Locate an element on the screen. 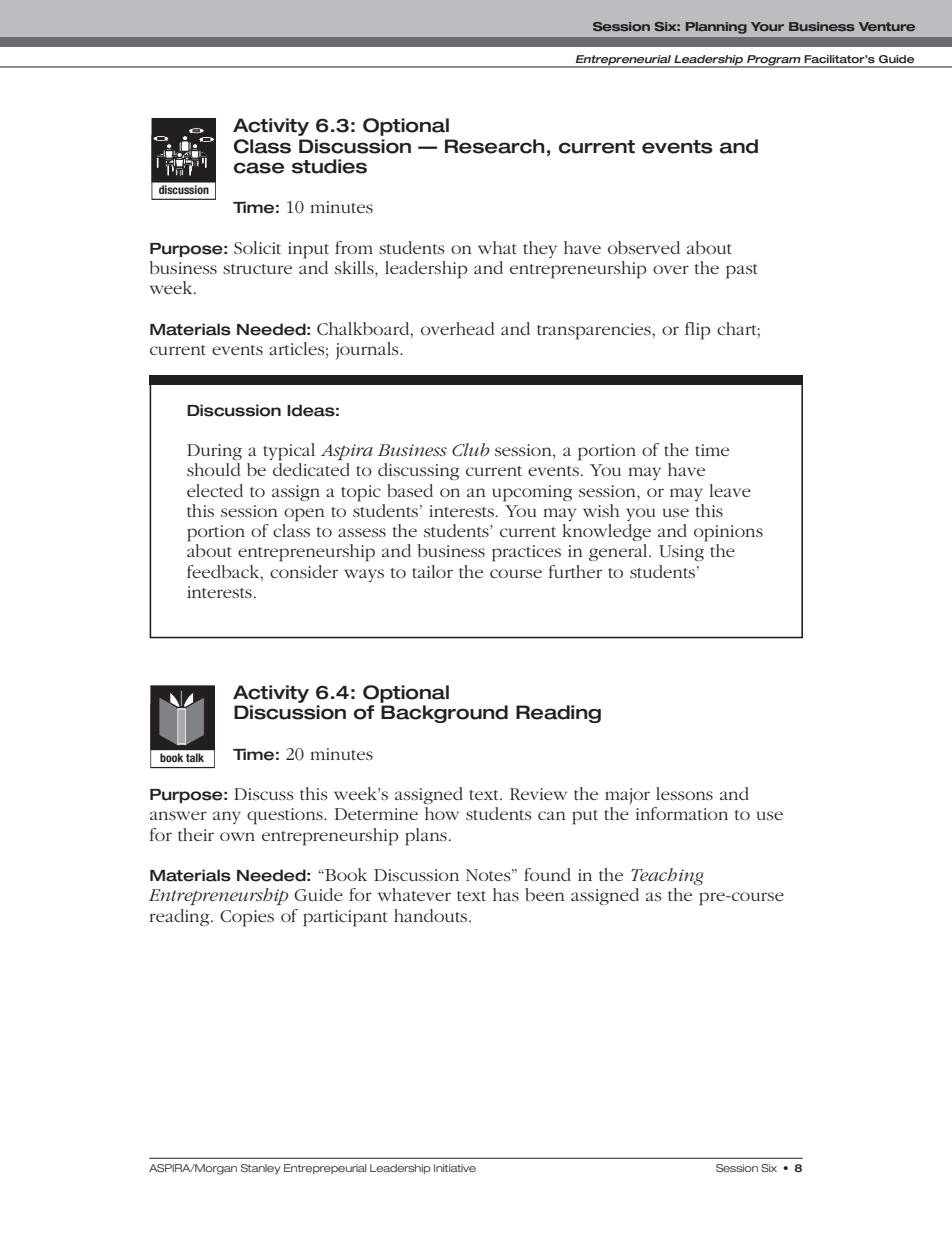 The image size is (952, 1233). Program is located at coordinates (774, 61).
